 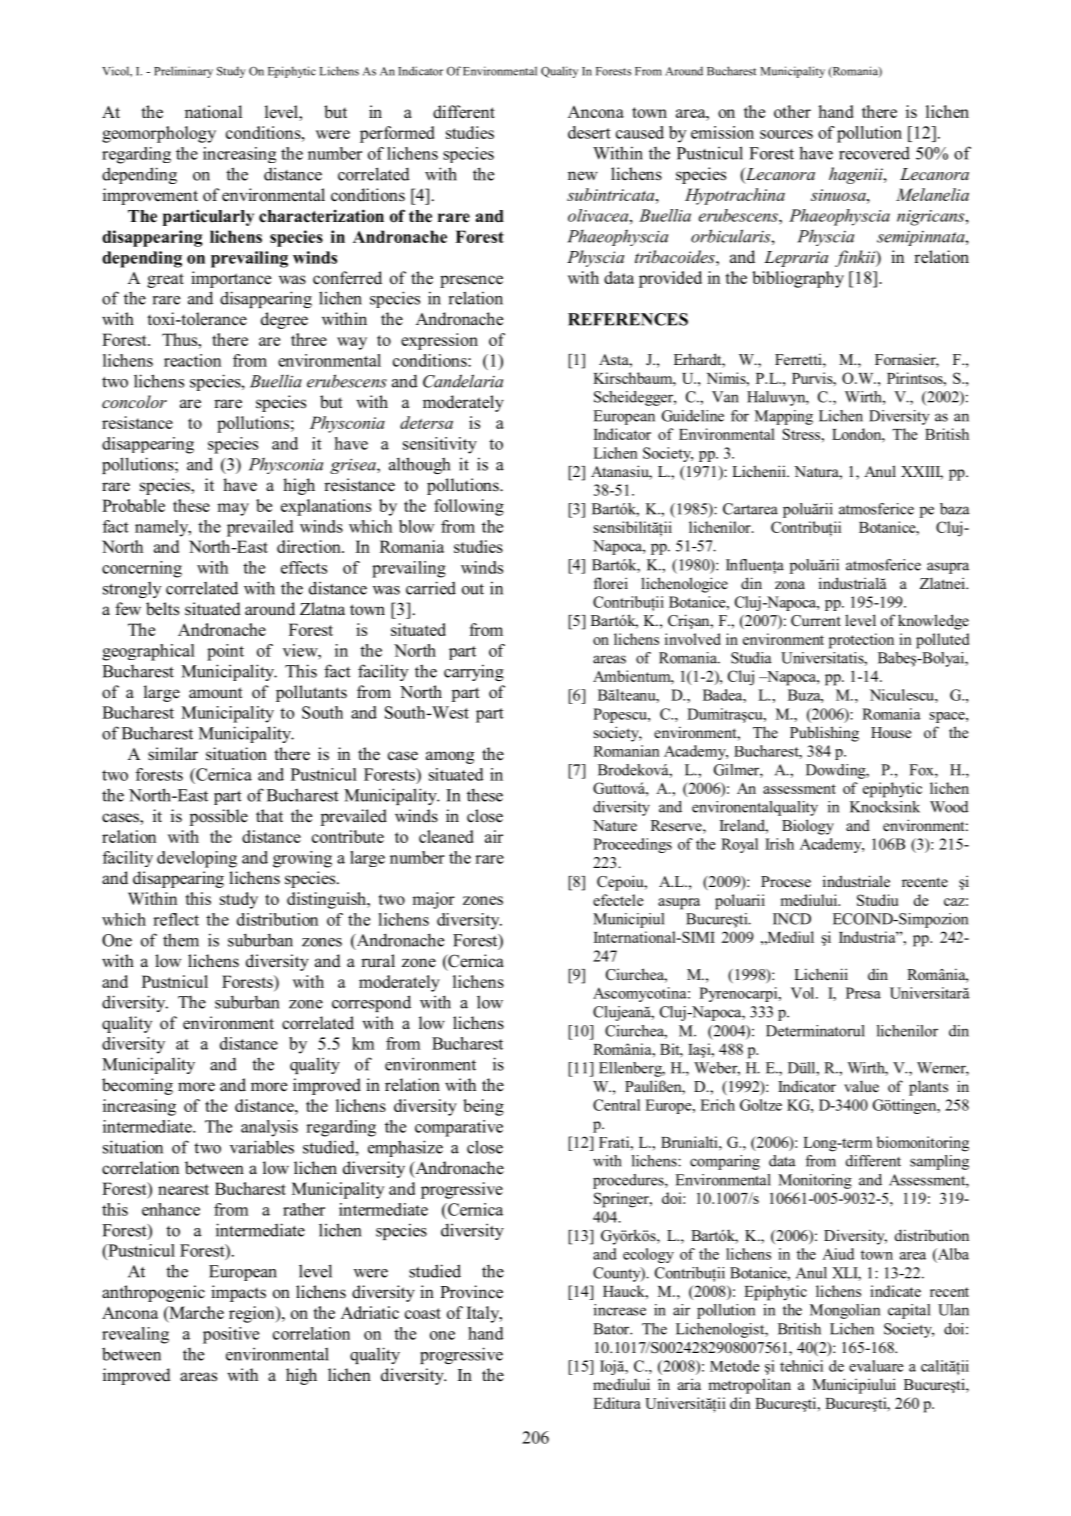 What do you see at coordinates (824, 734) in the screenshot?
I see `Publishing` at bounding box center [824, 734].
